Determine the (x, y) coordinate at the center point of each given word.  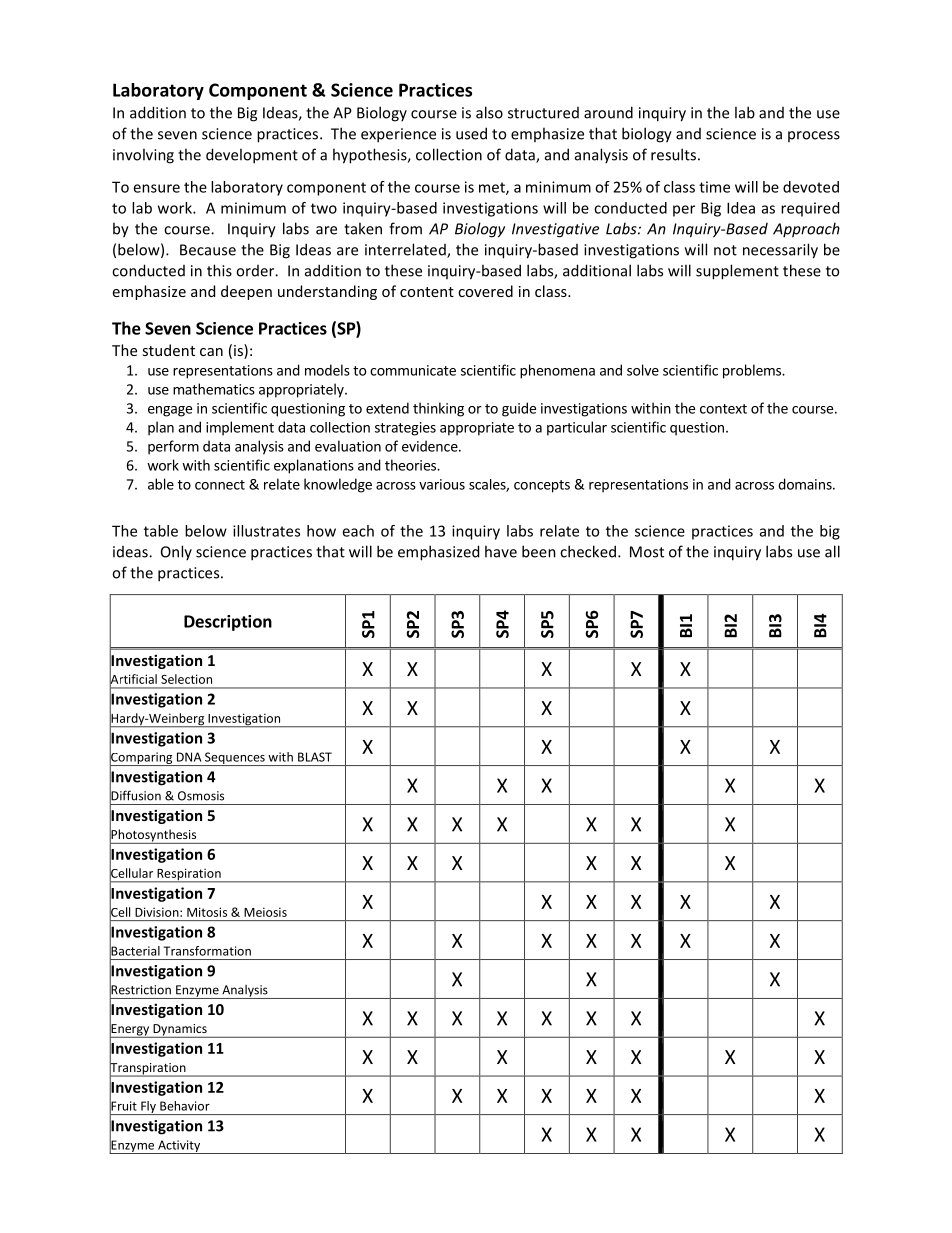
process (814, 136)
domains (806, 484)
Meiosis (265, 912)
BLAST (315, 757)
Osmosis (201, 796)
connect (220, 485)
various (442, 484)
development (252, 156)
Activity (179, 1147)
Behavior (185, 1106)
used (471, 133)
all (832, 551)
